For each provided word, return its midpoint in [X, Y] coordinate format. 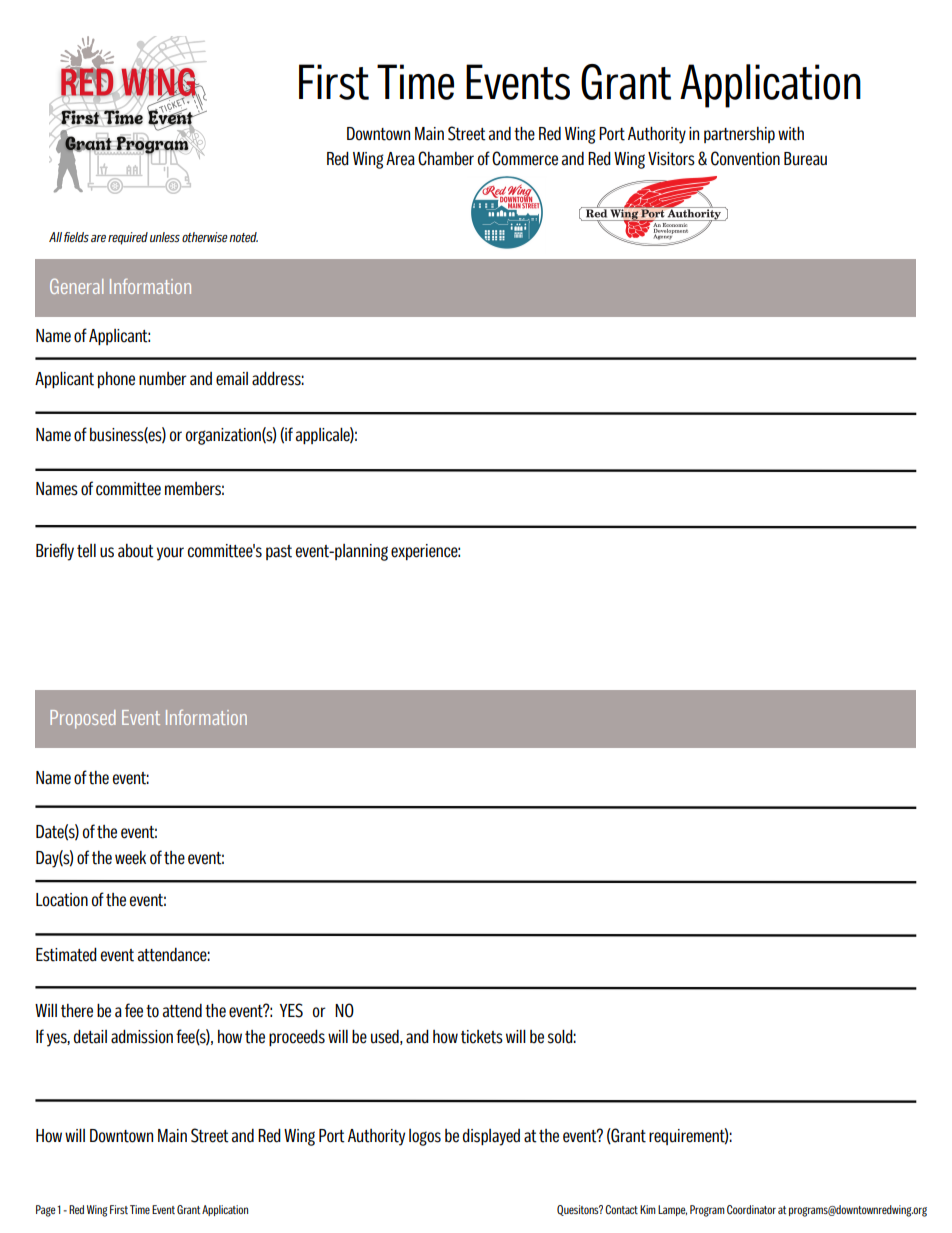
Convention [745, 158]
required [128, 238]
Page [45, 1211]
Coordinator [751, 1209]
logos [425, 1137]
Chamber [446, 158]
